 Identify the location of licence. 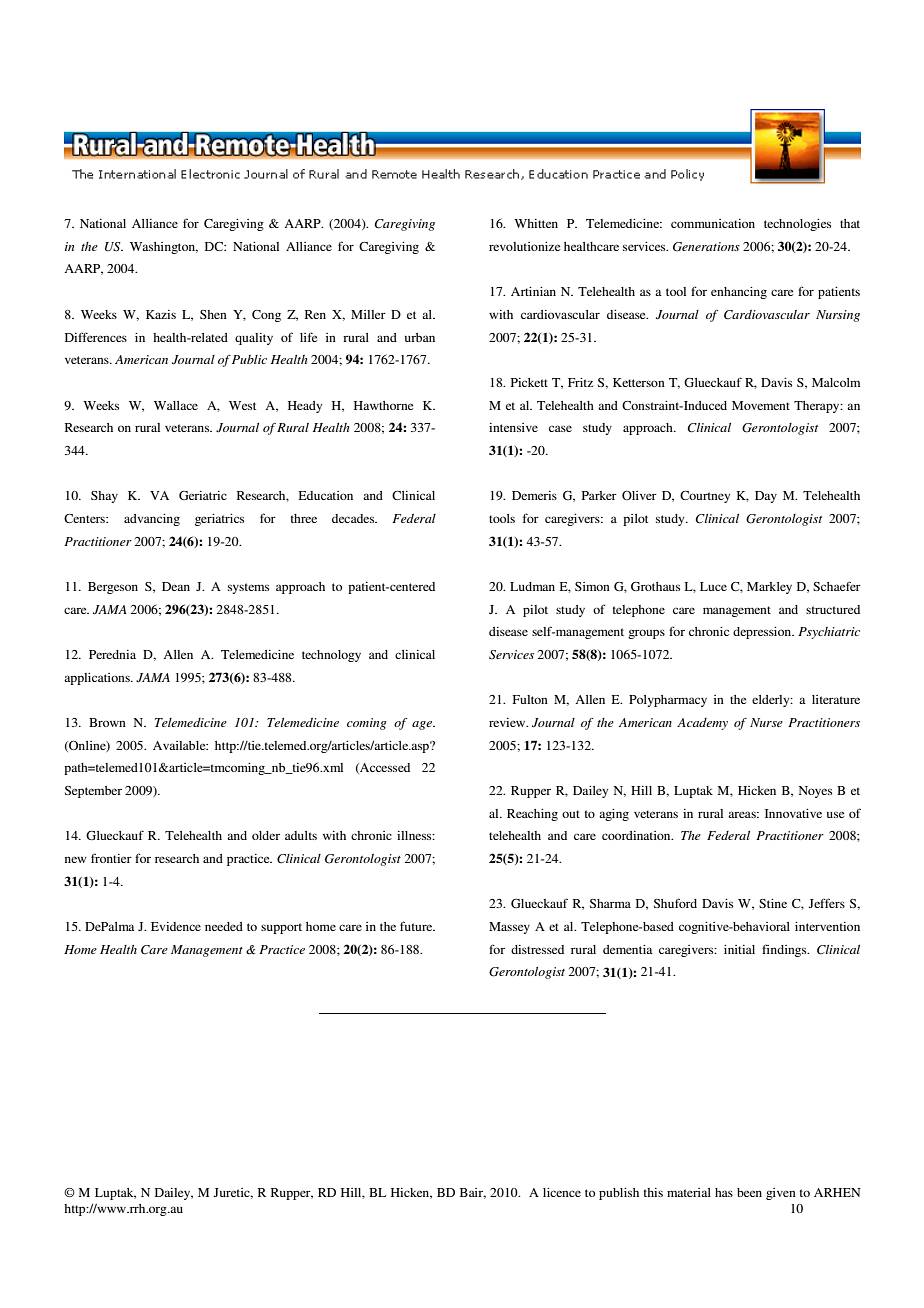
(562, 1192).
